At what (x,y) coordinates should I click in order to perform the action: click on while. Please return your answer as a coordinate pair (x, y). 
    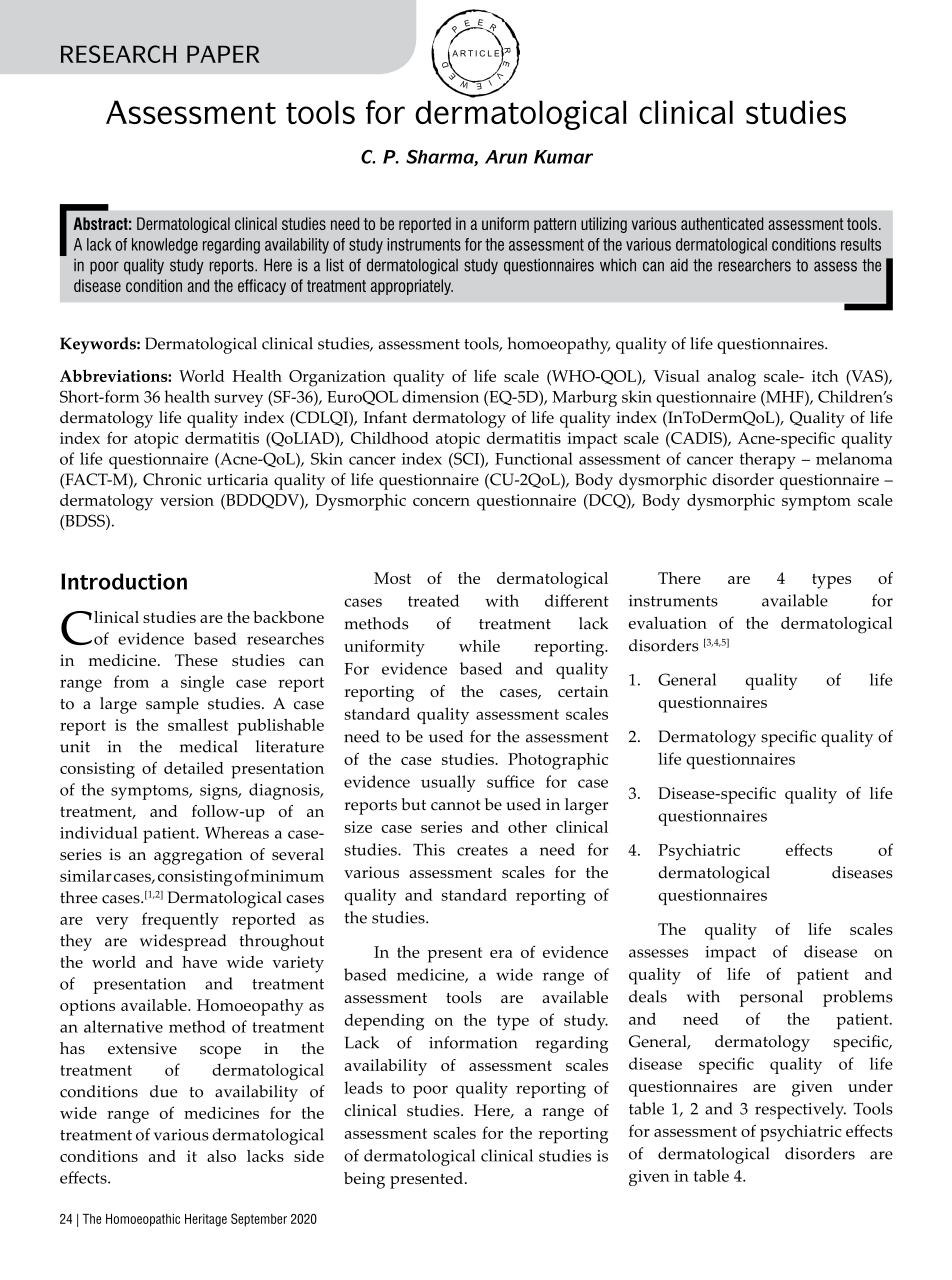
    Looking at the image, I should click on (479, 646).
